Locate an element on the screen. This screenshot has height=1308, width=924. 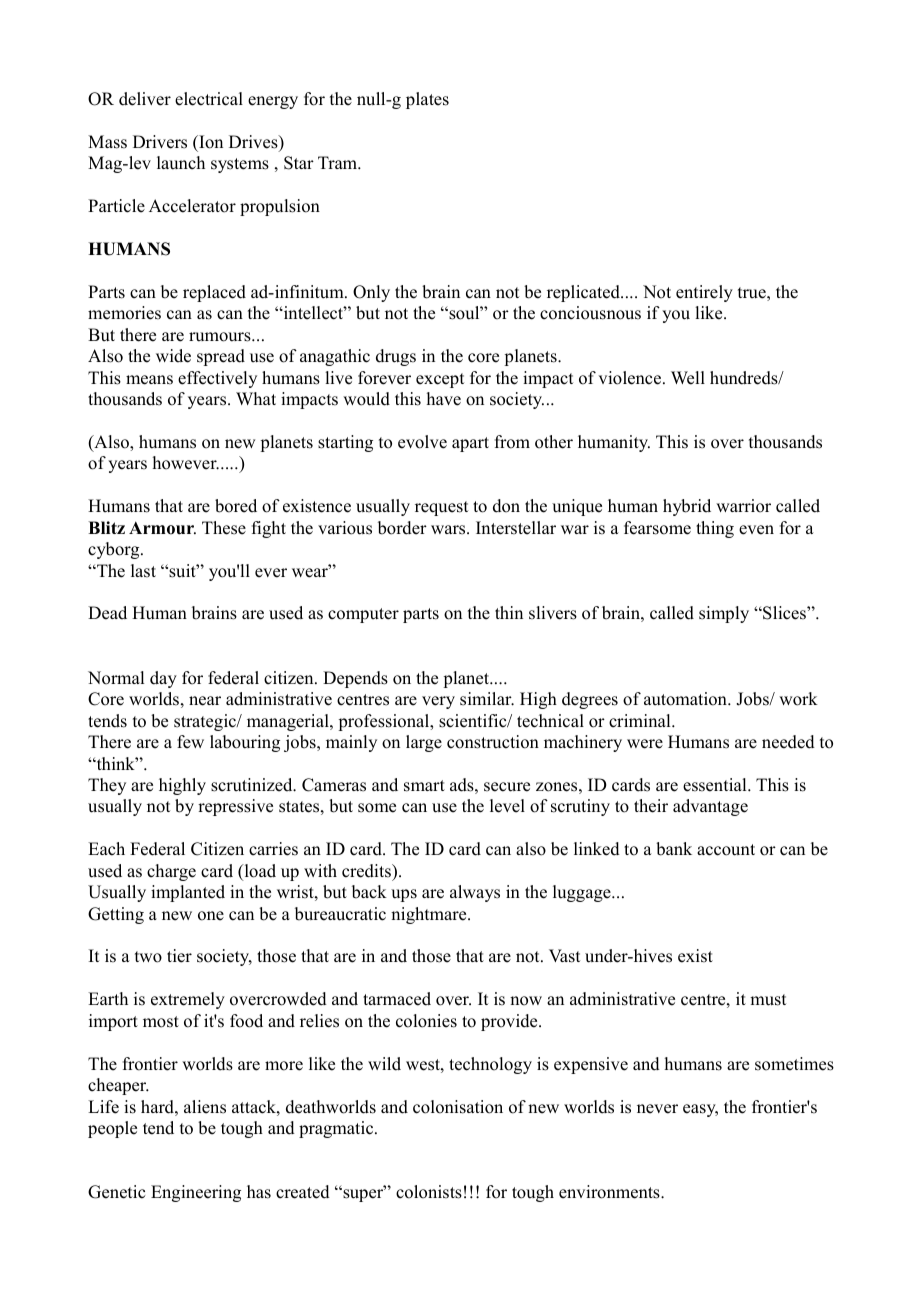
nightmare is located at coordinates (430, 915).
